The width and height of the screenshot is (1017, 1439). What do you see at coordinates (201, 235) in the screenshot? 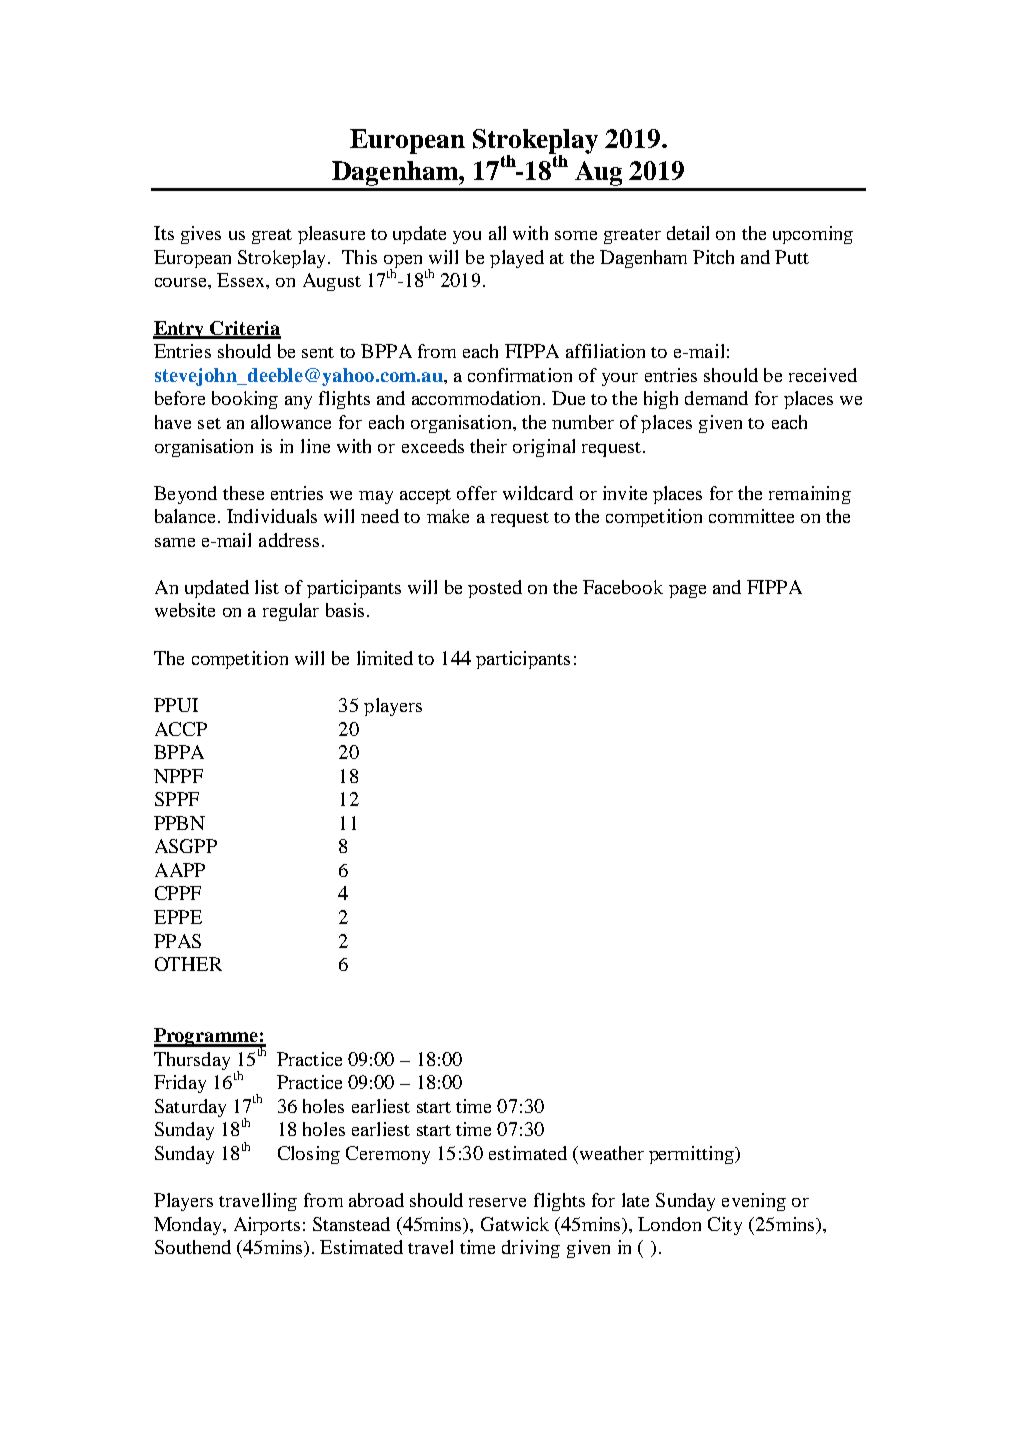
I see `gives` at bounding box center [201, 235].
